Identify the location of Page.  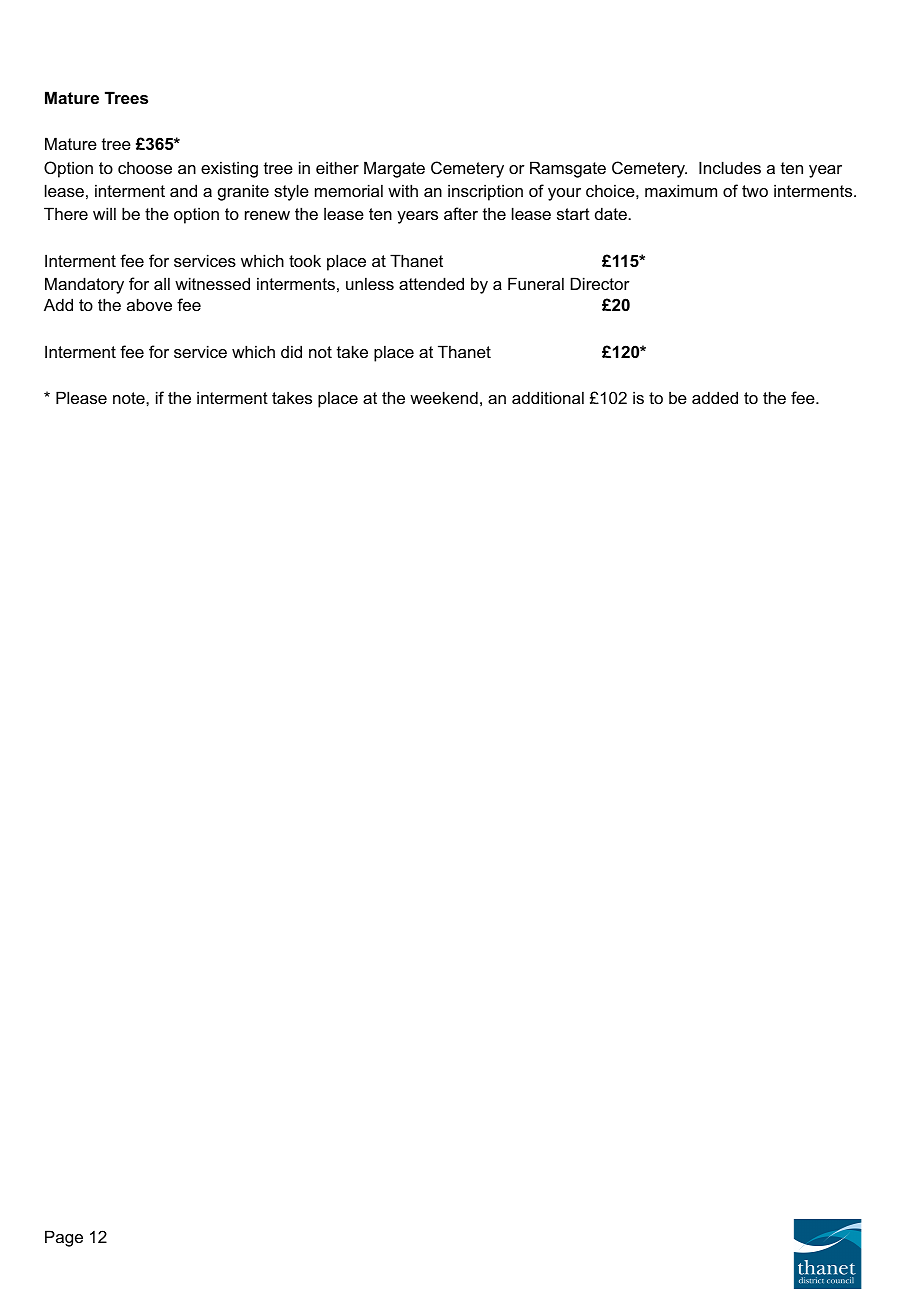
(64, 1238).
